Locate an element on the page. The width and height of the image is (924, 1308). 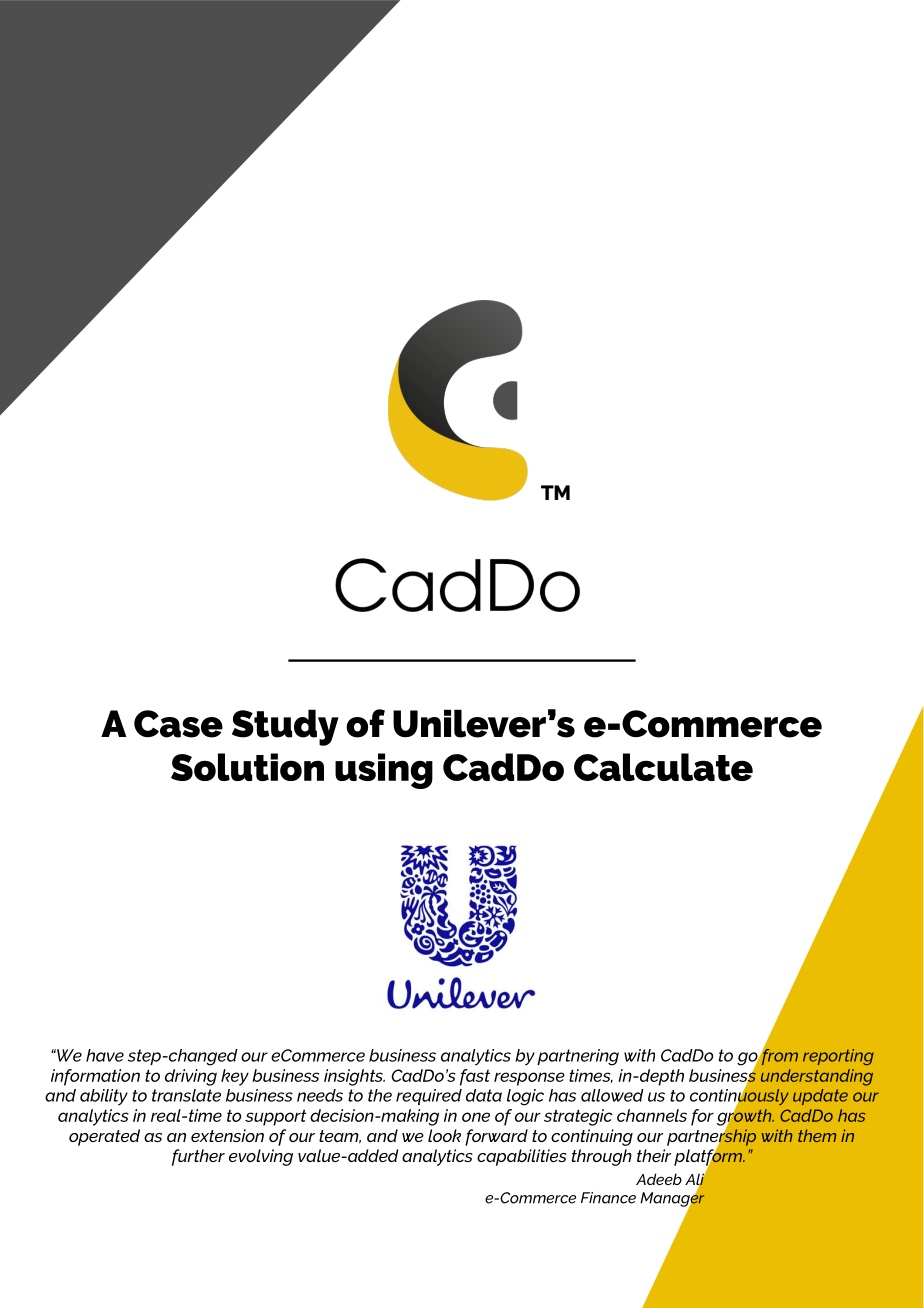
Solution is located at coordinates (247, 767).
